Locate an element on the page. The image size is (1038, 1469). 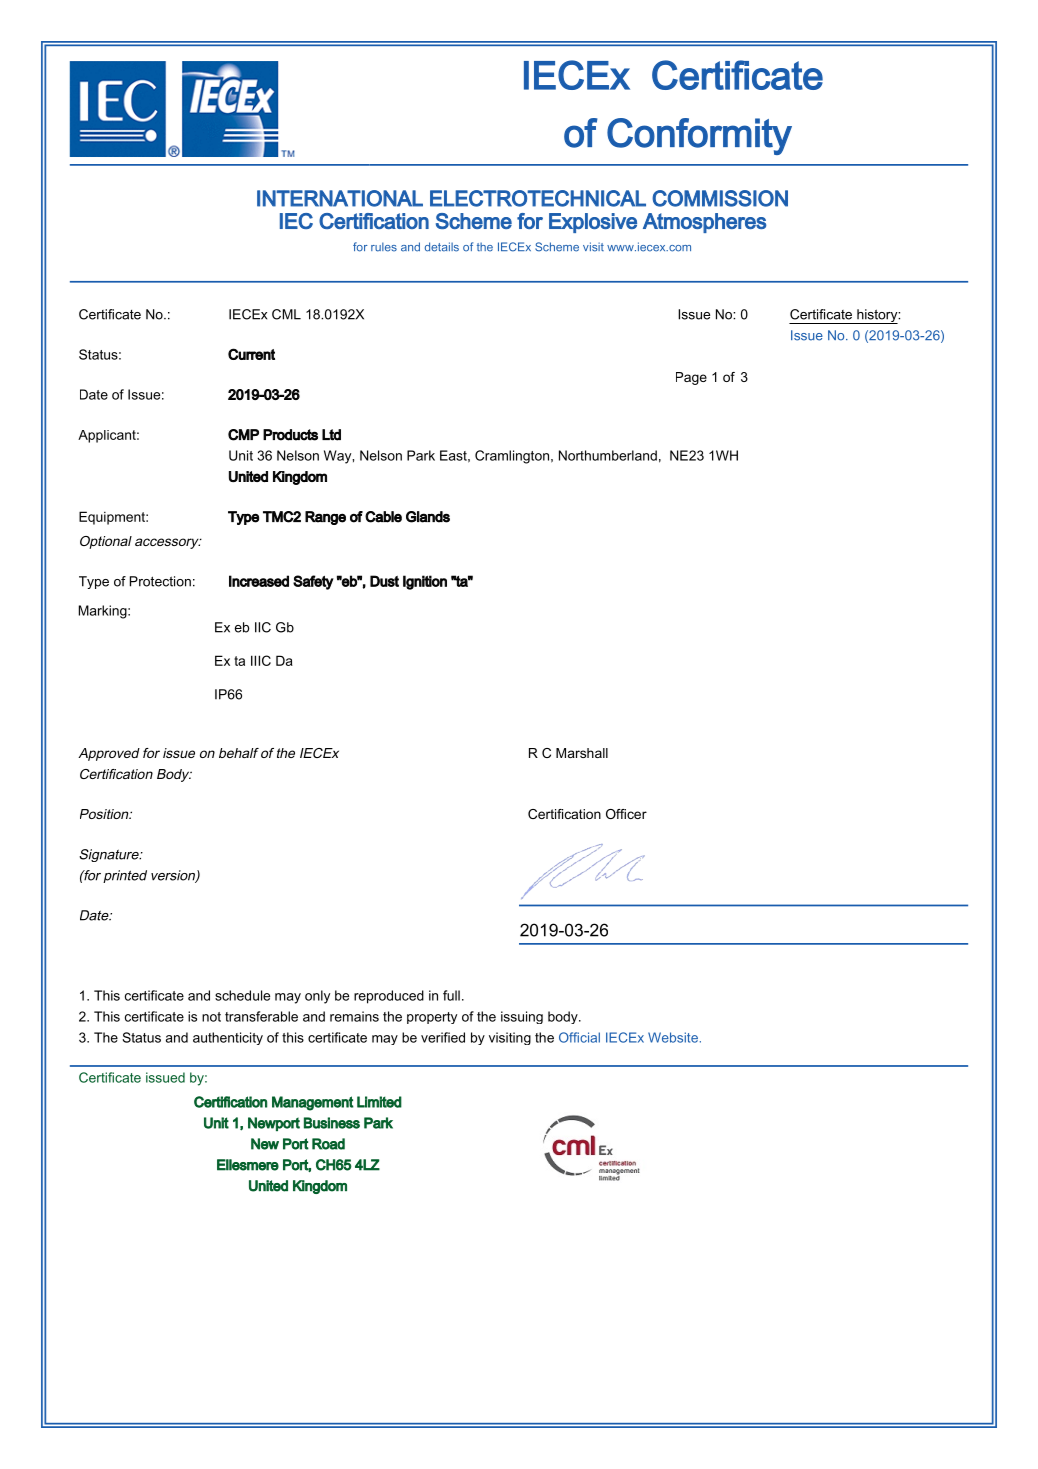
full is located at coordinates (451, 995).
